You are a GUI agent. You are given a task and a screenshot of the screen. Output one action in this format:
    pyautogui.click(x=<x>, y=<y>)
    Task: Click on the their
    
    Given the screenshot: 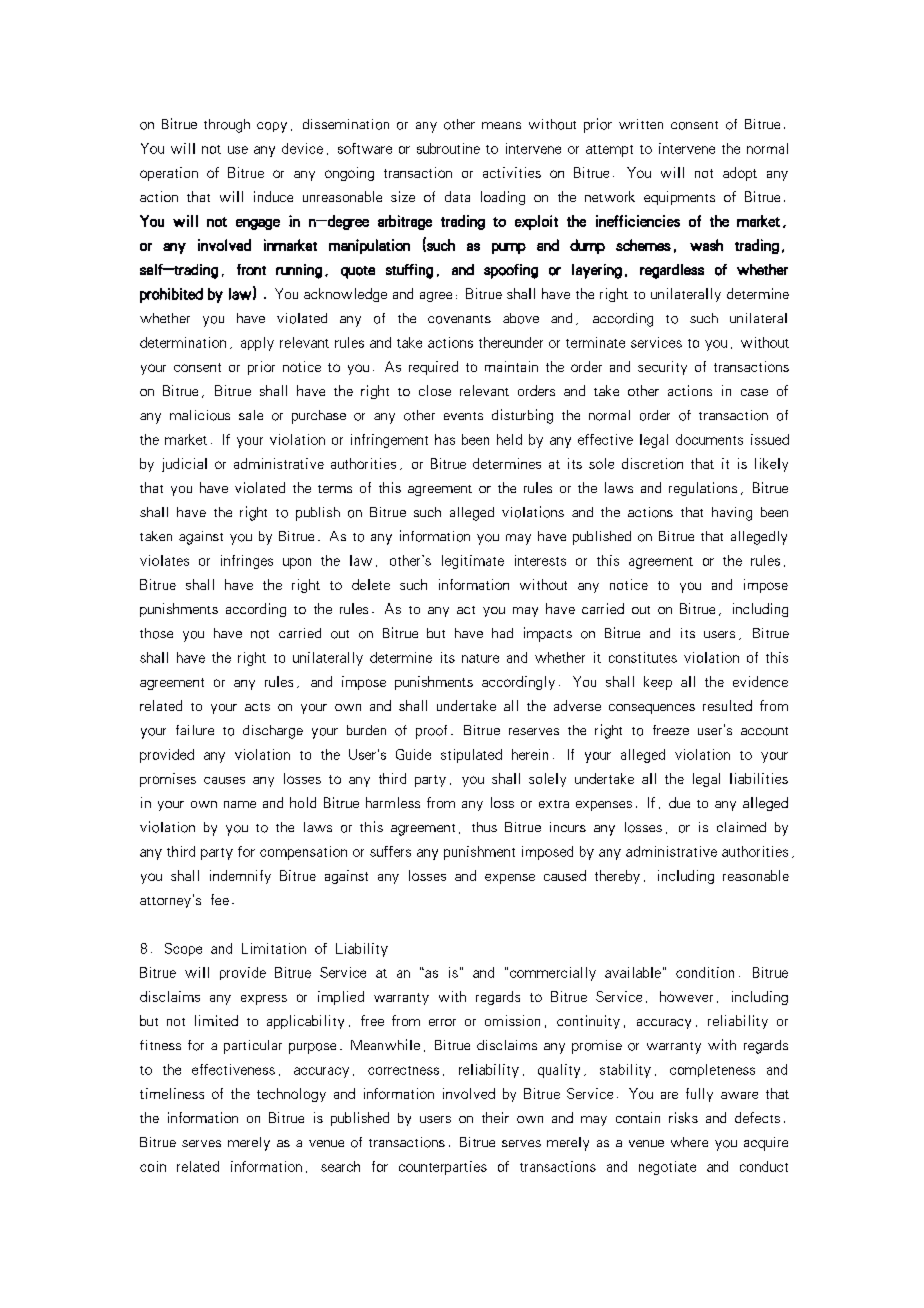 What is the action you would take?
    pyautogui.click(x=495, y=1117)
